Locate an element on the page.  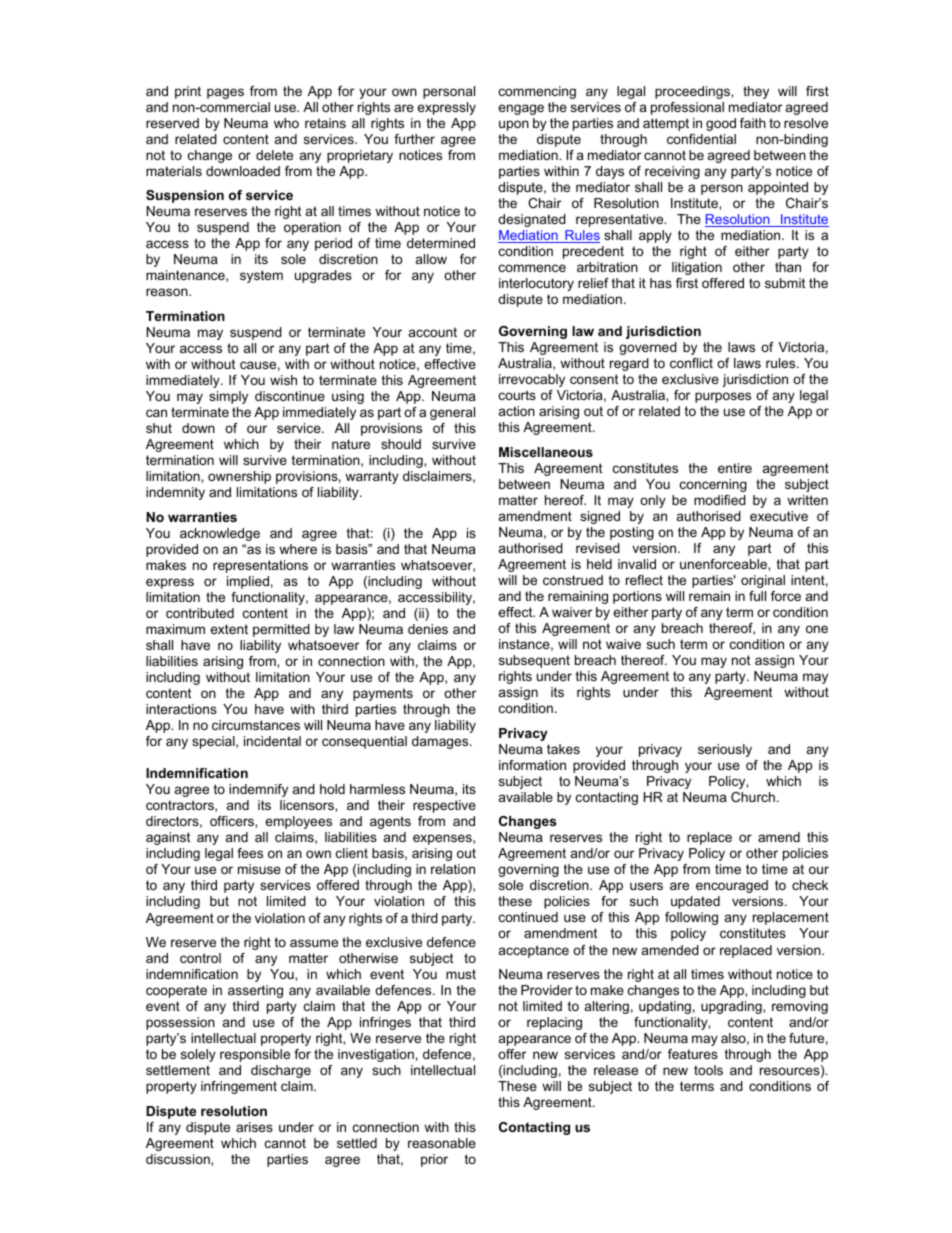
denies is located at coordinates (428, 629).
